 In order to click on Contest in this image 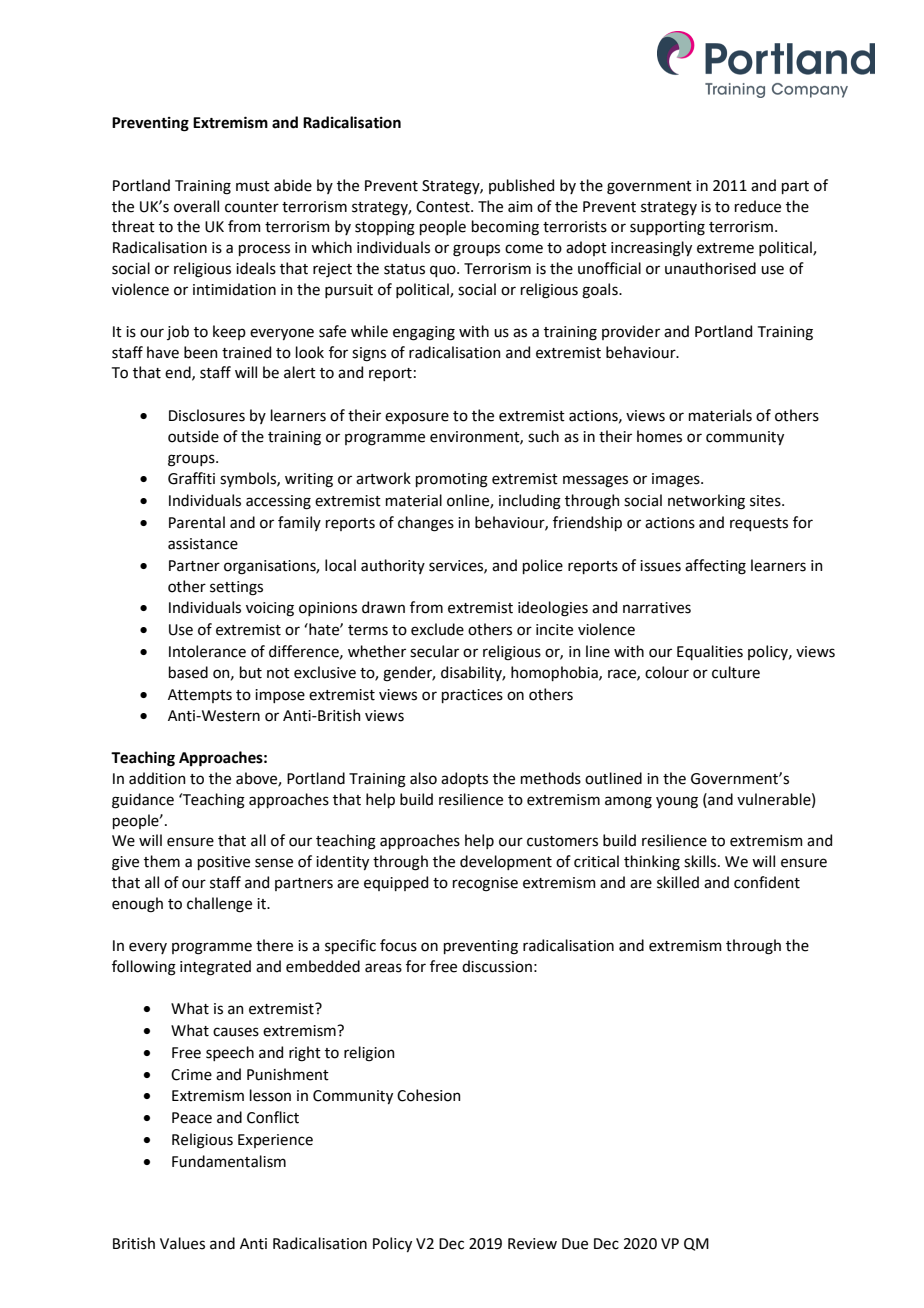, I will do `click(444, 207)`.
